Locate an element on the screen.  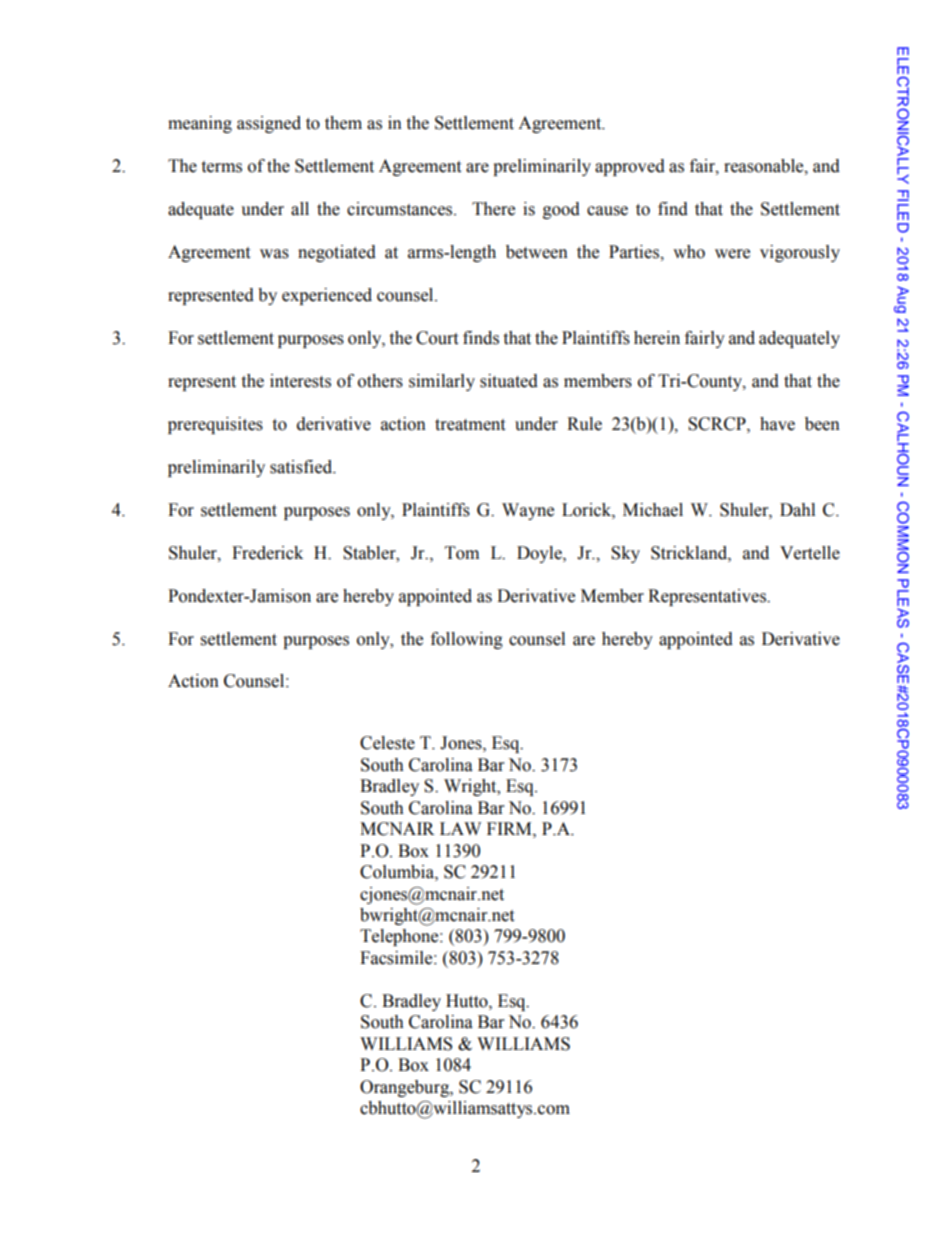
approved is located at coordinates (630, 167).
